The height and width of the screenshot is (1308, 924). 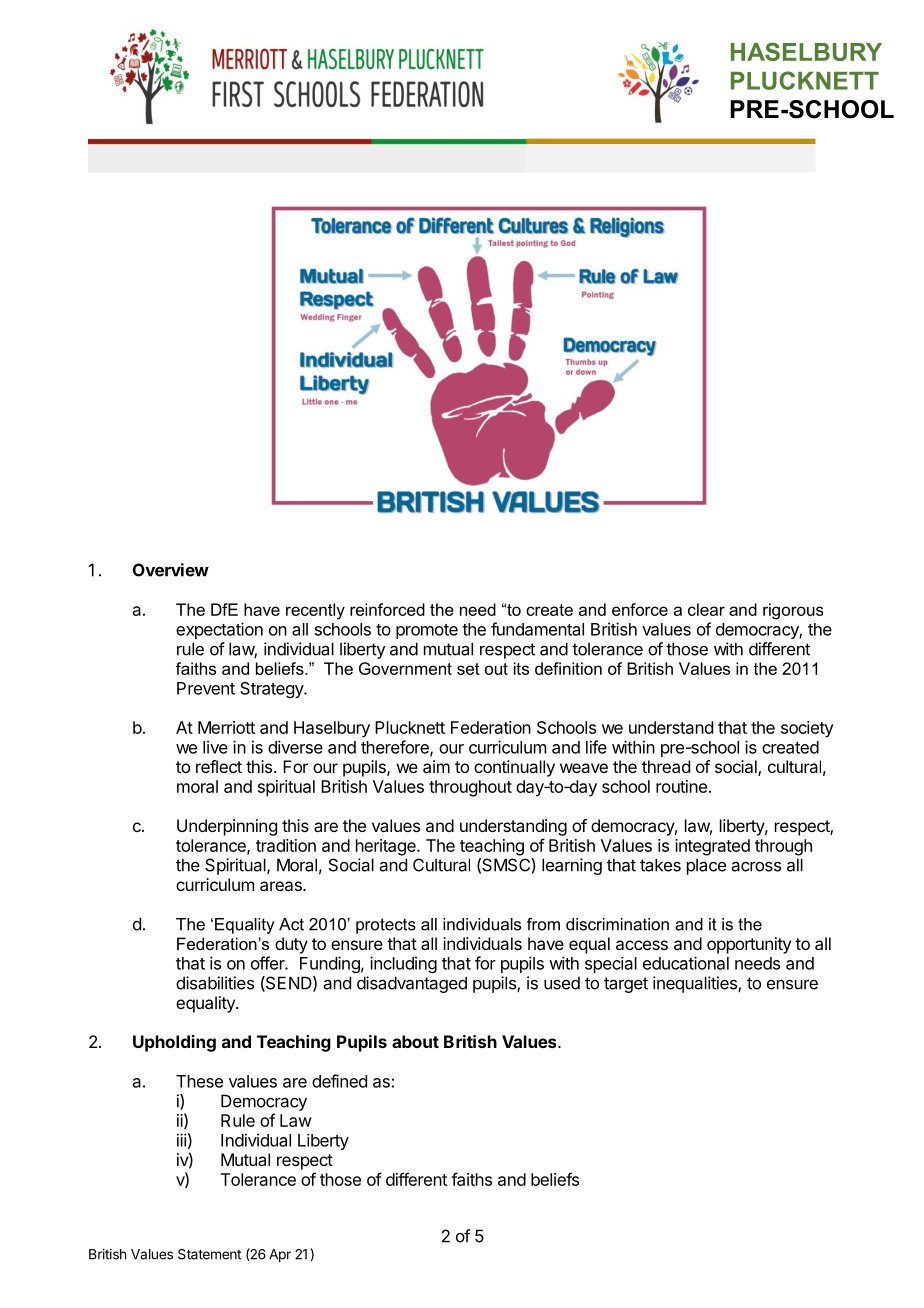 What do you see at coordinates (537, 629) in the screenshot?
I see `fundamental` at bounding box center [537, 629].
